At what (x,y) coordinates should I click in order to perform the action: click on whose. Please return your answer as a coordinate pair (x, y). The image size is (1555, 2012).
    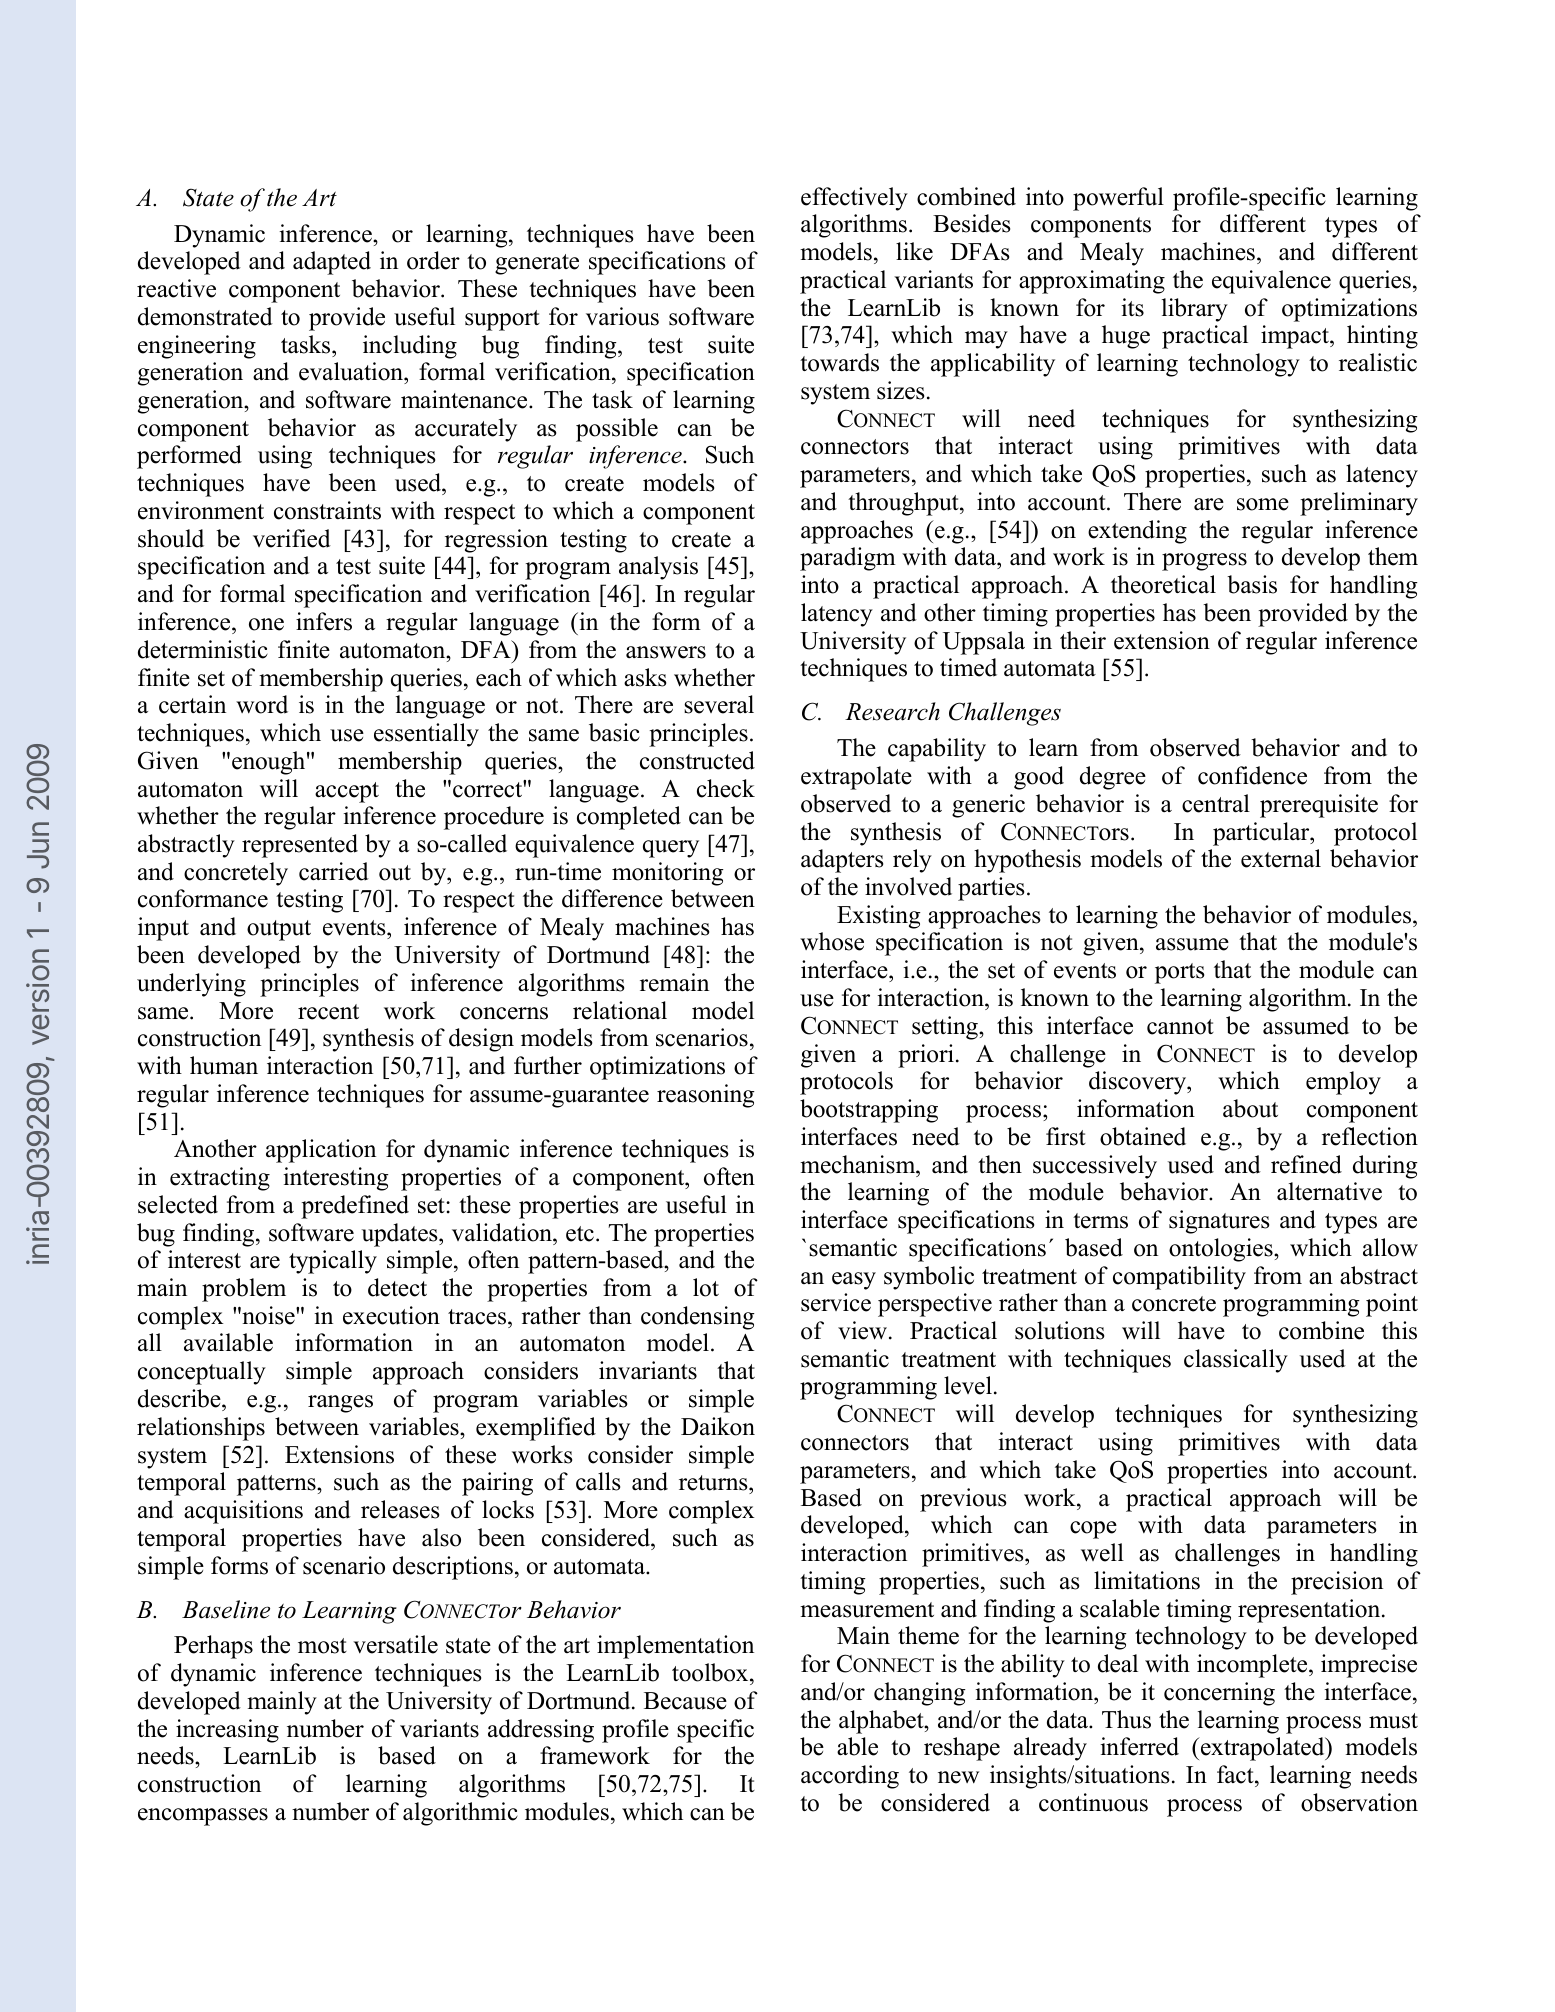
    Looking at the image, I should click on (832, 941).
